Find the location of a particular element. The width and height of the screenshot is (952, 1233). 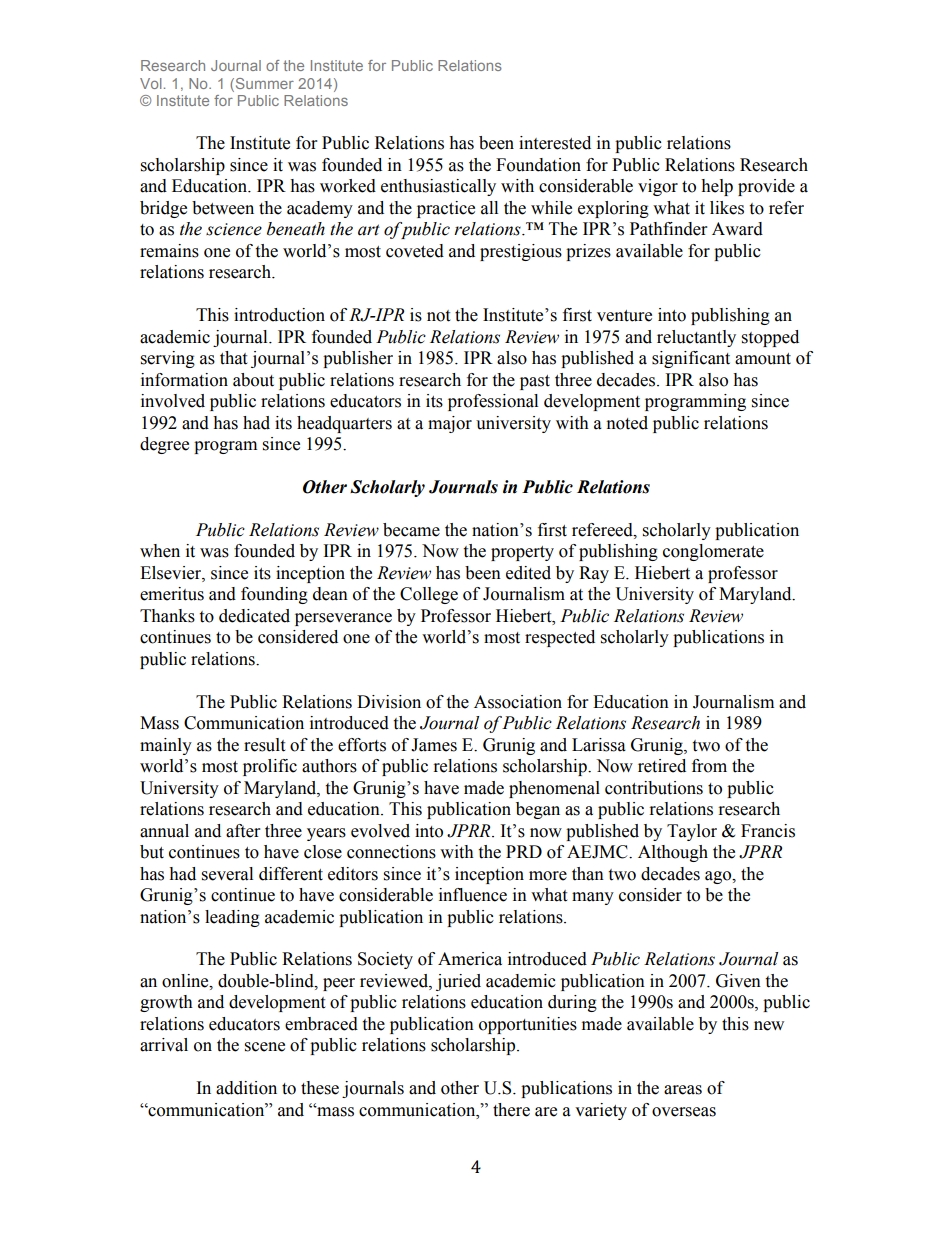

from is located at coordinates (709, 766).
